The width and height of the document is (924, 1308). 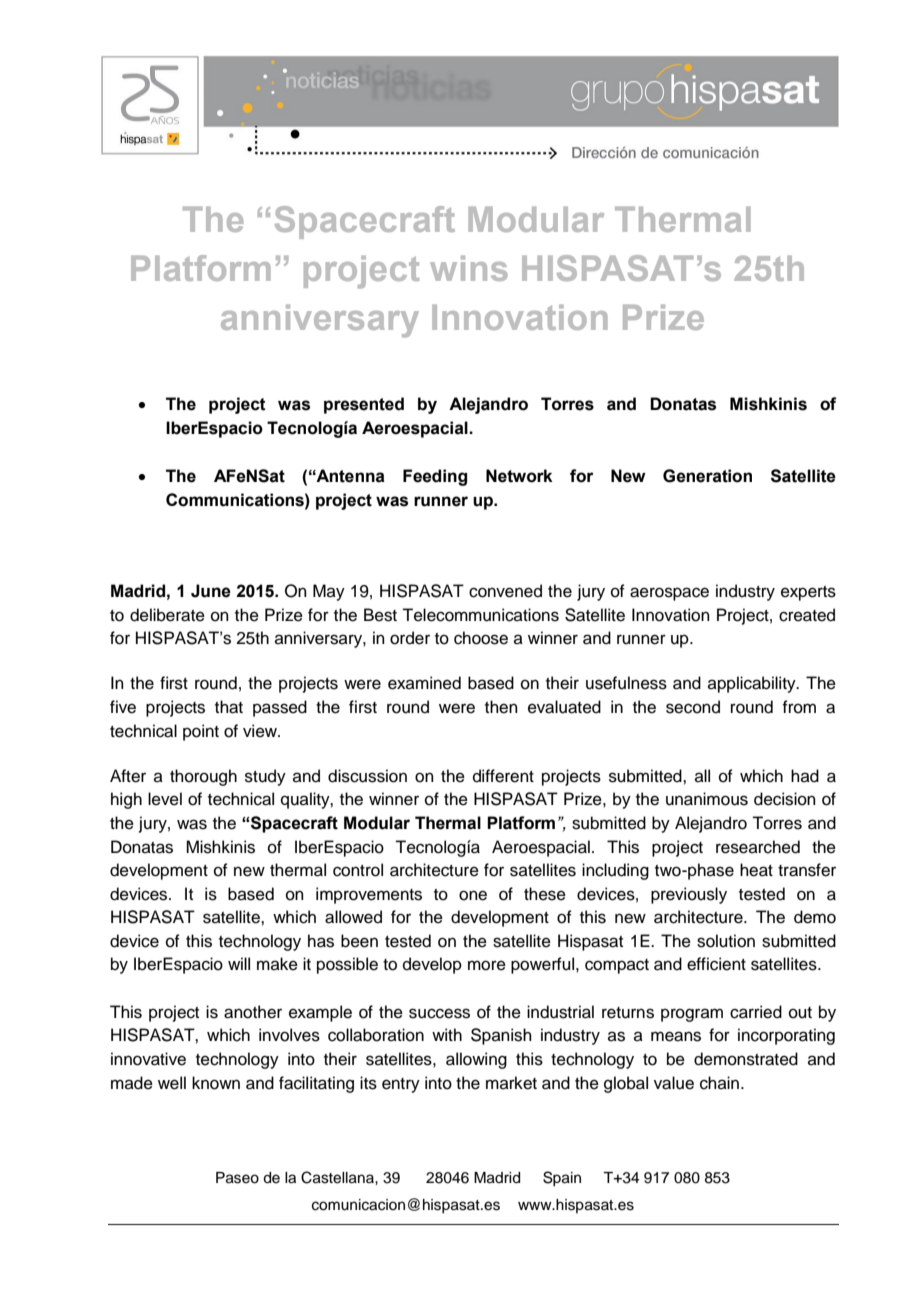 What do you see at coordinates (707, 476) in the document?
I see `Generation` at bounding box center [707, 476].
